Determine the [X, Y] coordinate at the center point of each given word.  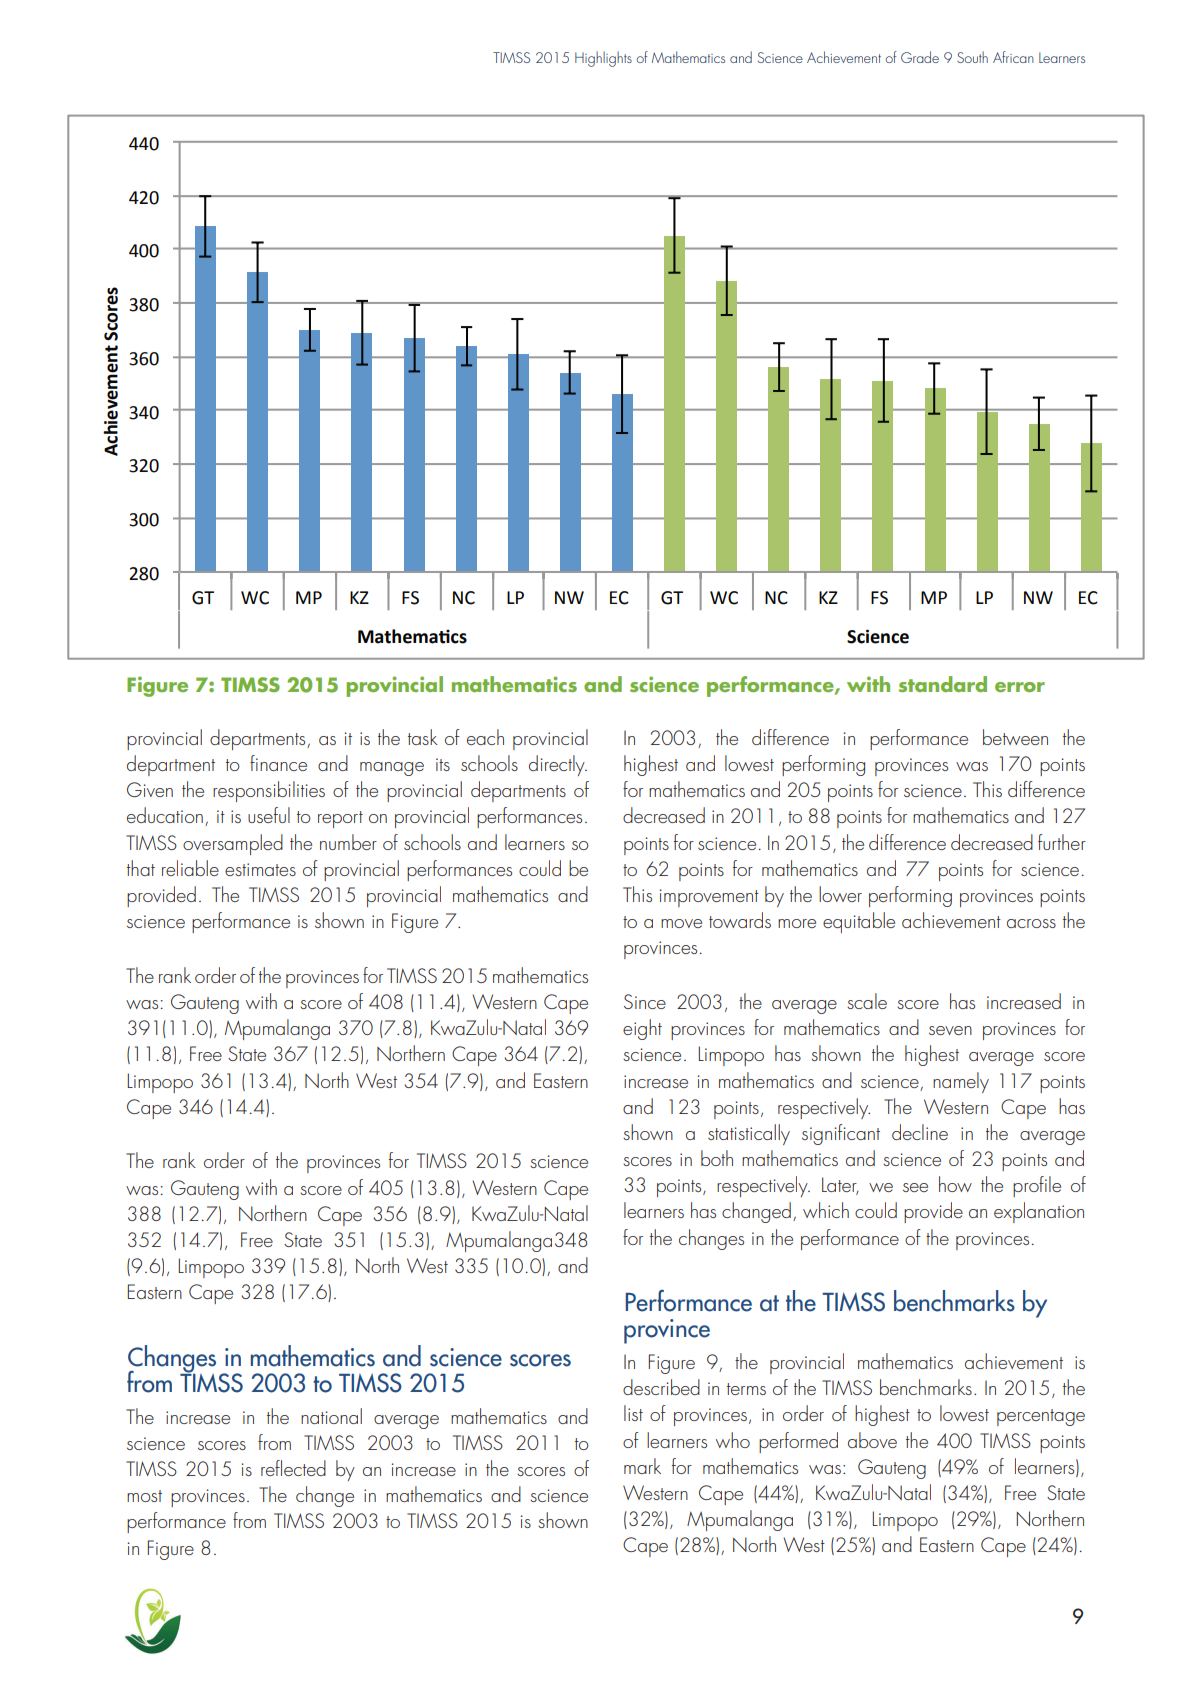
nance [283, 766]
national [331, 1416]
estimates [260, 869]
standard [943, 684]
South [972, 57]
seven [950, 1030]
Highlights [603, 59]
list [633, 1413]
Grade [920, 57]
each [485, 737]
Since [645, 1001]
